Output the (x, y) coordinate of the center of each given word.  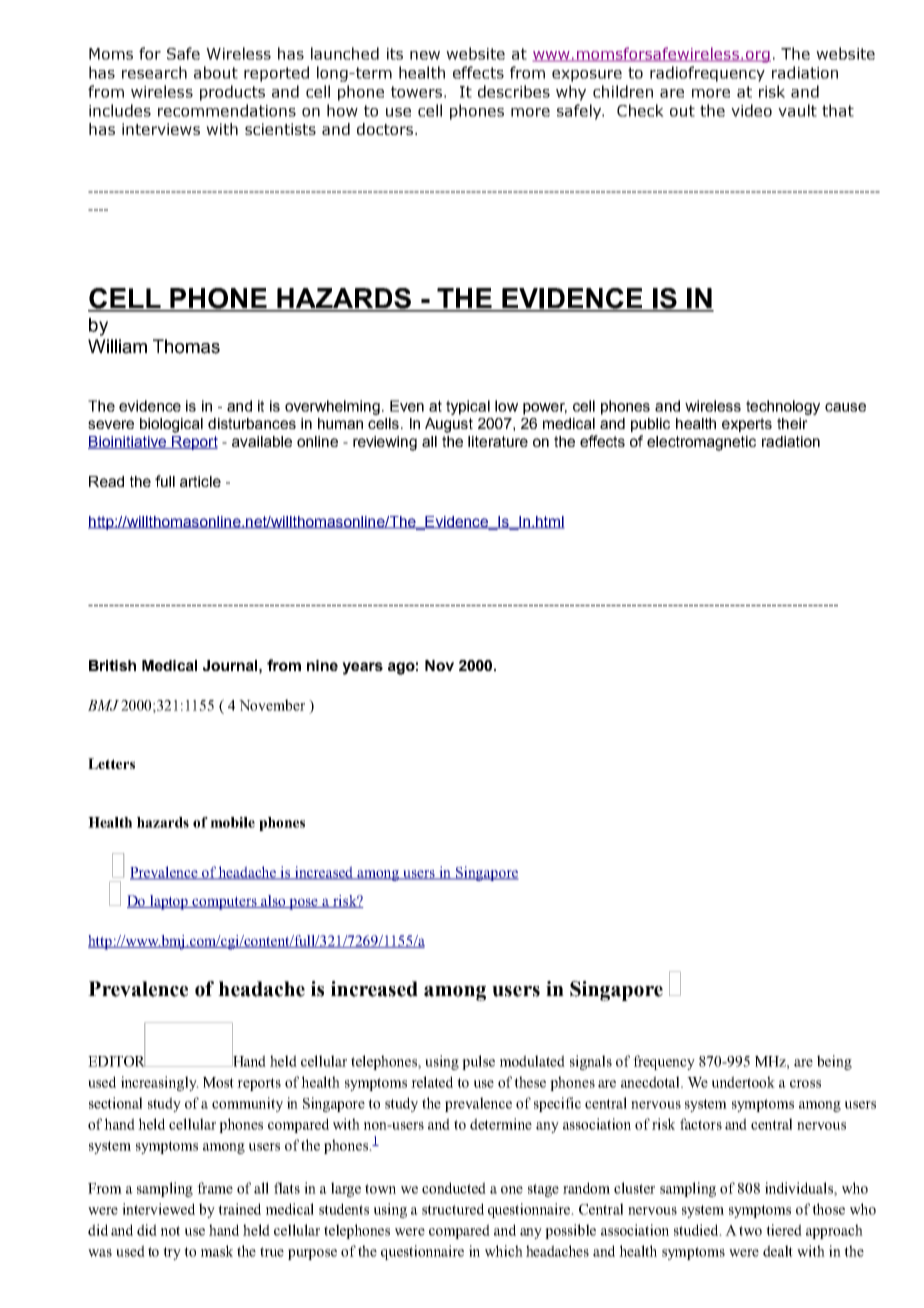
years (362, 668)
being (834, 1062)
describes (514, 91)
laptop (169, 902)
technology (783, 407)
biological (171, 425)
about (216, 72)
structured (453, 1209)
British (112, 665)
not (170, 1231)
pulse (478, 1062)
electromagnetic (701, 443)
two (750, 1231)
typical (468, 407)
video (751, 110)
